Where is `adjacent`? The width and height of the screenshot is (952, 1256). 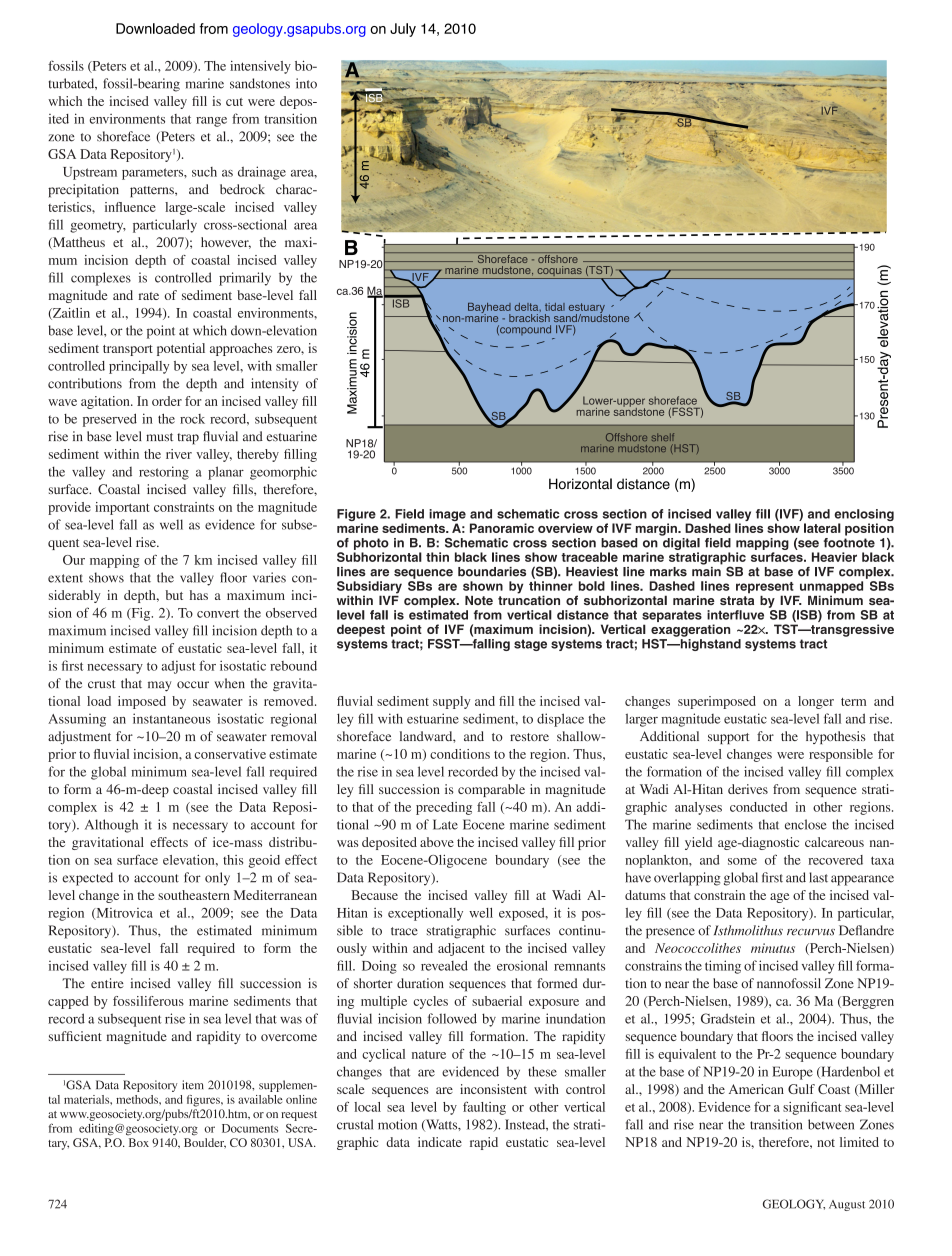 adjacent is located at coordinates (461, 949).
